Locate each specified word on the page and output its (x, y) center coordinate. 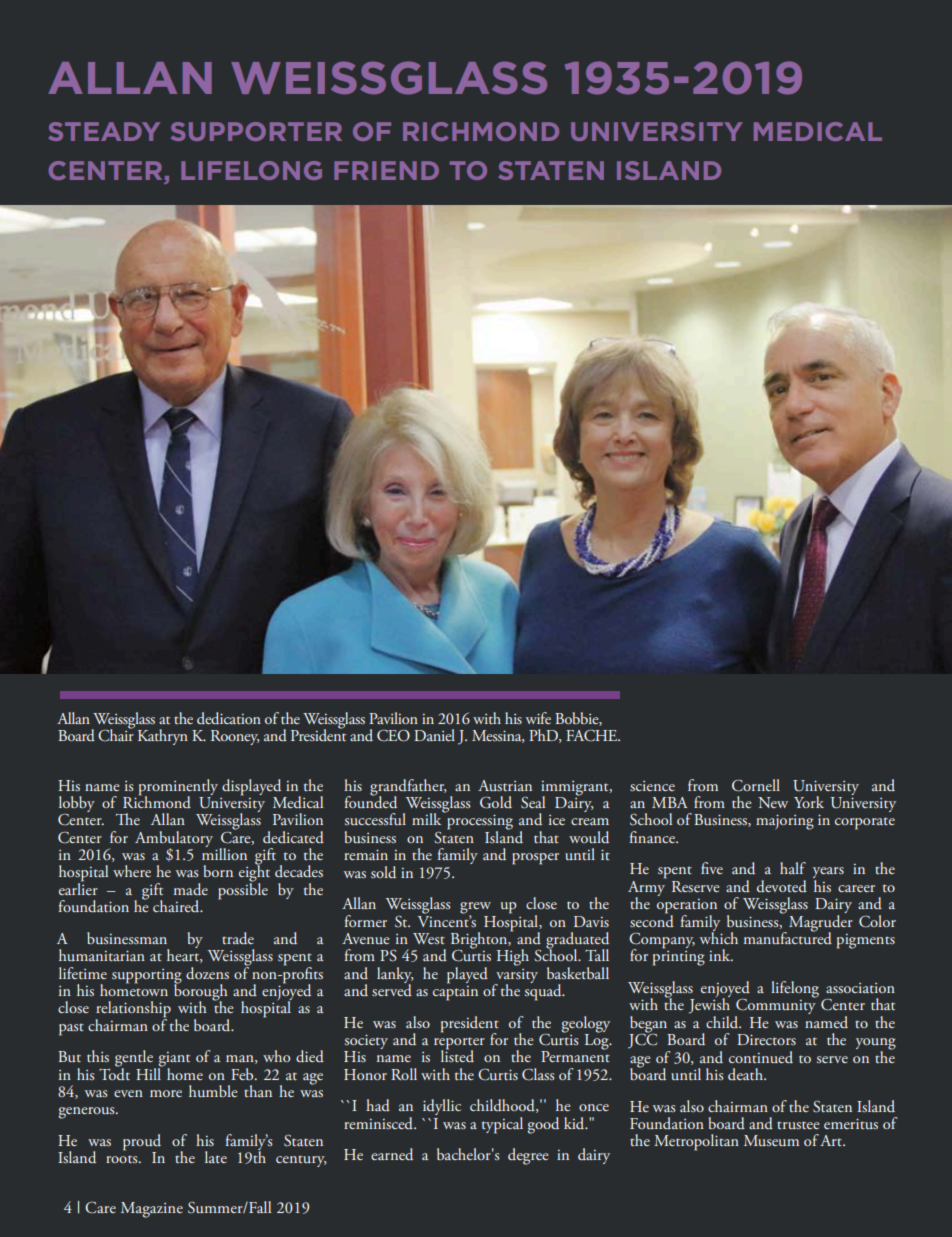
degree (528, 1156)
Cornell (756, 785)
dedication (229, 718)
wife (538, 718)
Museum (771, 1140)
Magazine (152, 1210)
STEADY (104, 131)
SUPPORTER (256, 131)
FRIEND (386, 170)
